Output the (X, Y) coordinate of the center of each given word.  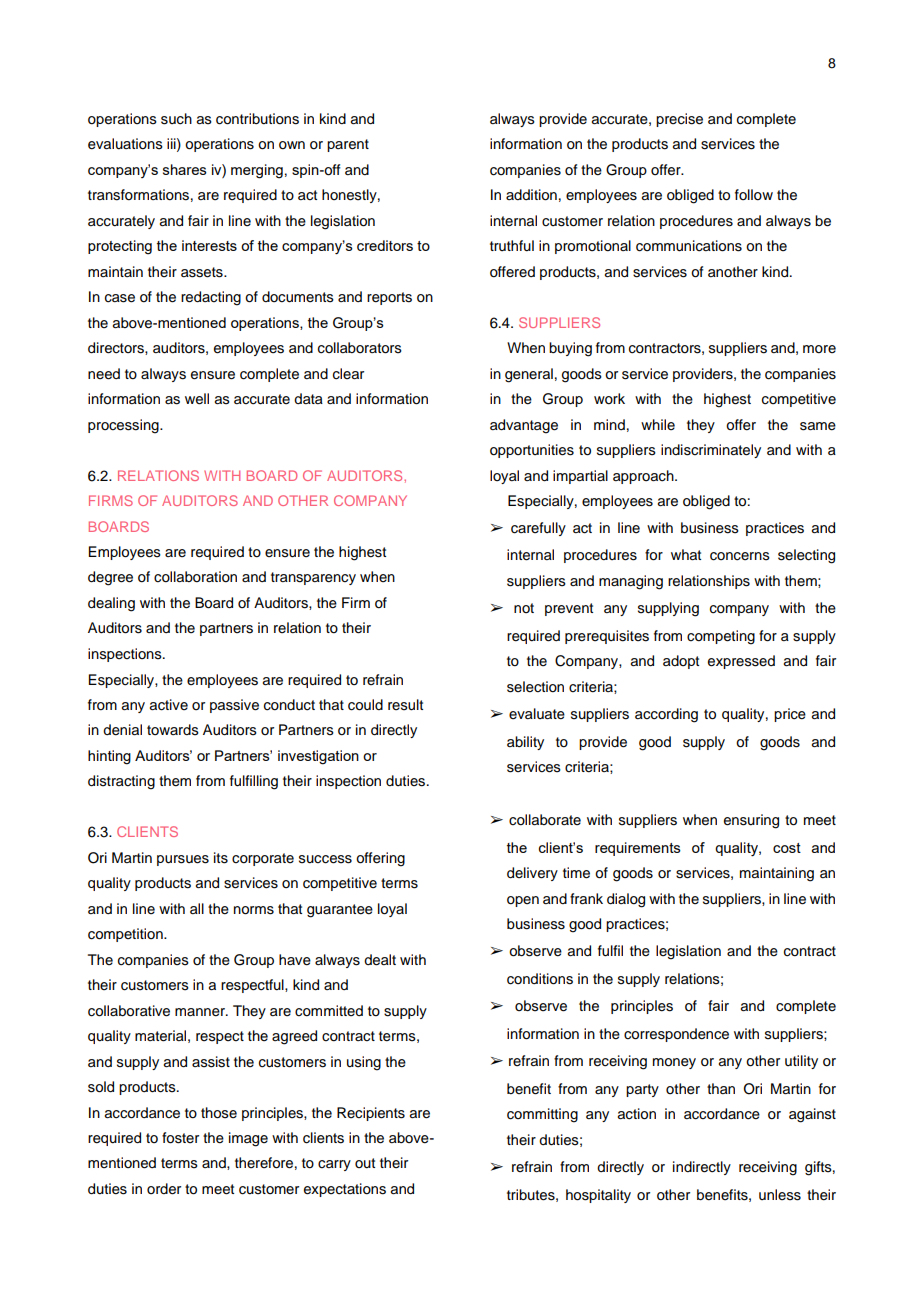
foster (180, 1138)
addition (531, 195)
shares (185, 169)
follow (754, 195)
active (169, 705)
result (405, 705)
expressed (741, 662)
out (365, 1163)
